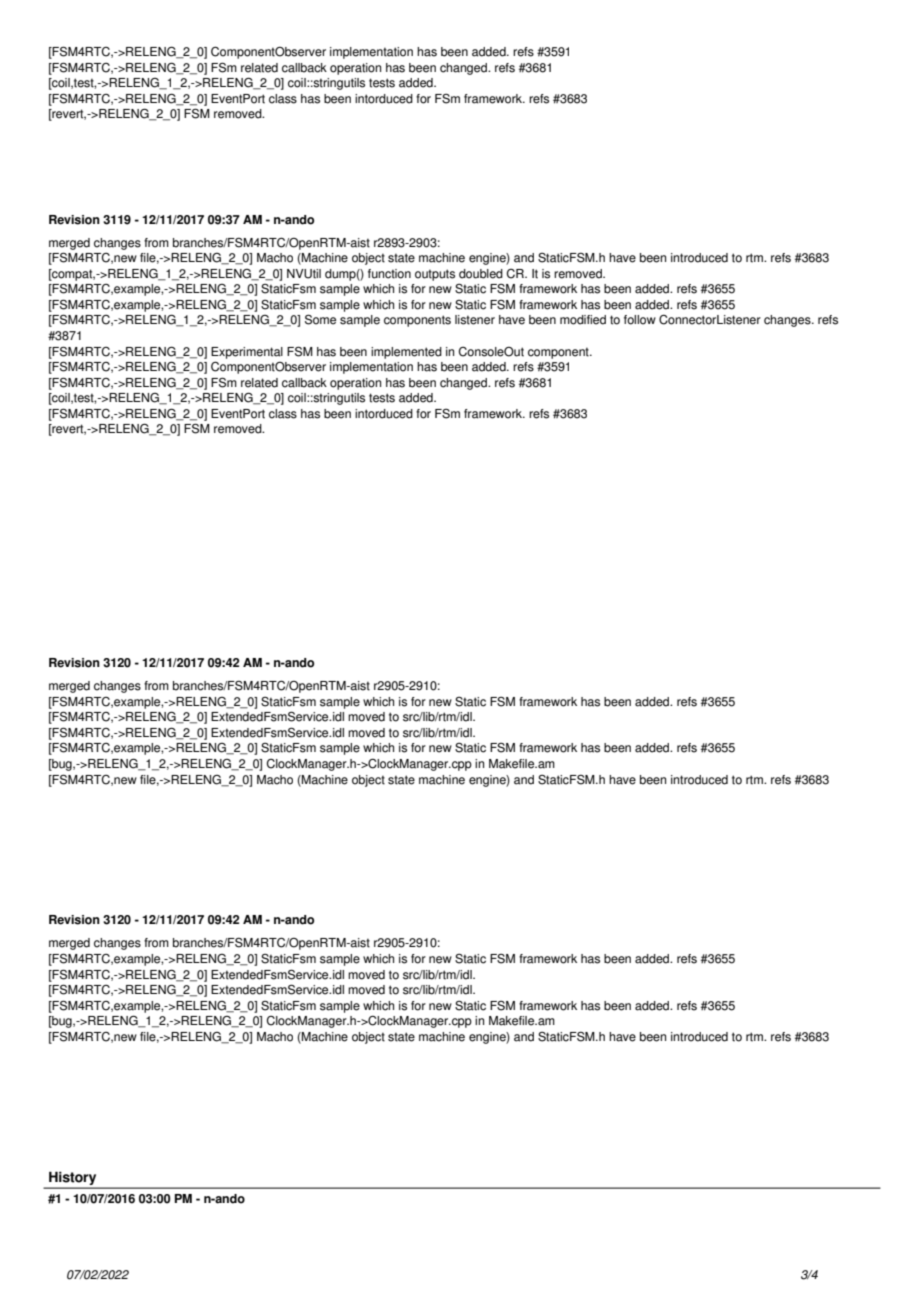 The image size is (924, 1308). What do you see at coordinates (583, 320) in the screenshot?
I see `modified` at bounding box center [583, 320].
